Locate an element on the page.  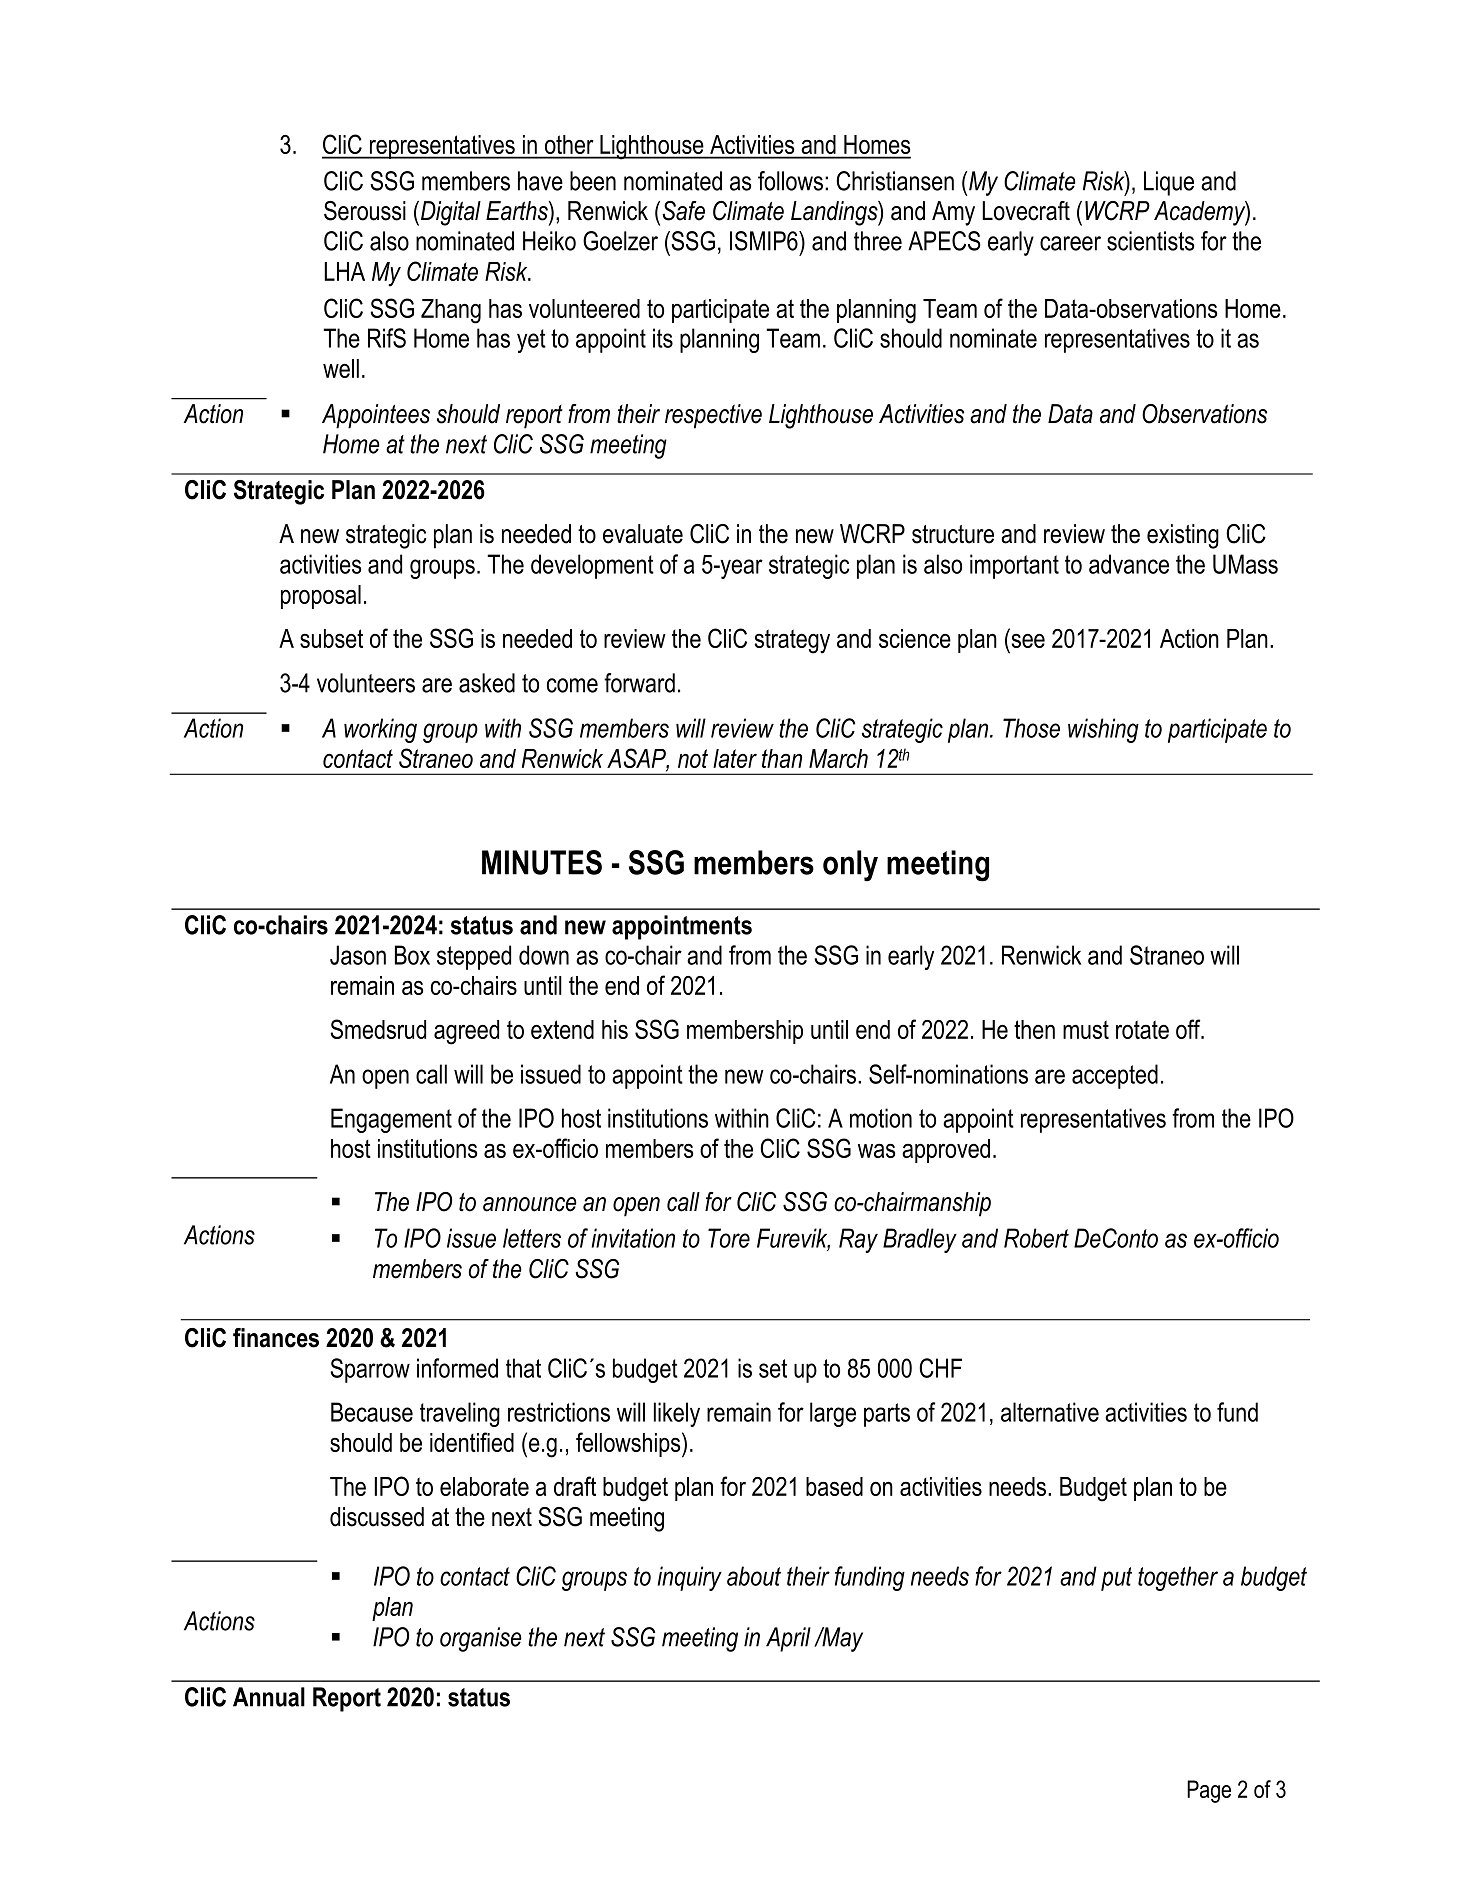
Annual is located at coordinates (269, 1697).
